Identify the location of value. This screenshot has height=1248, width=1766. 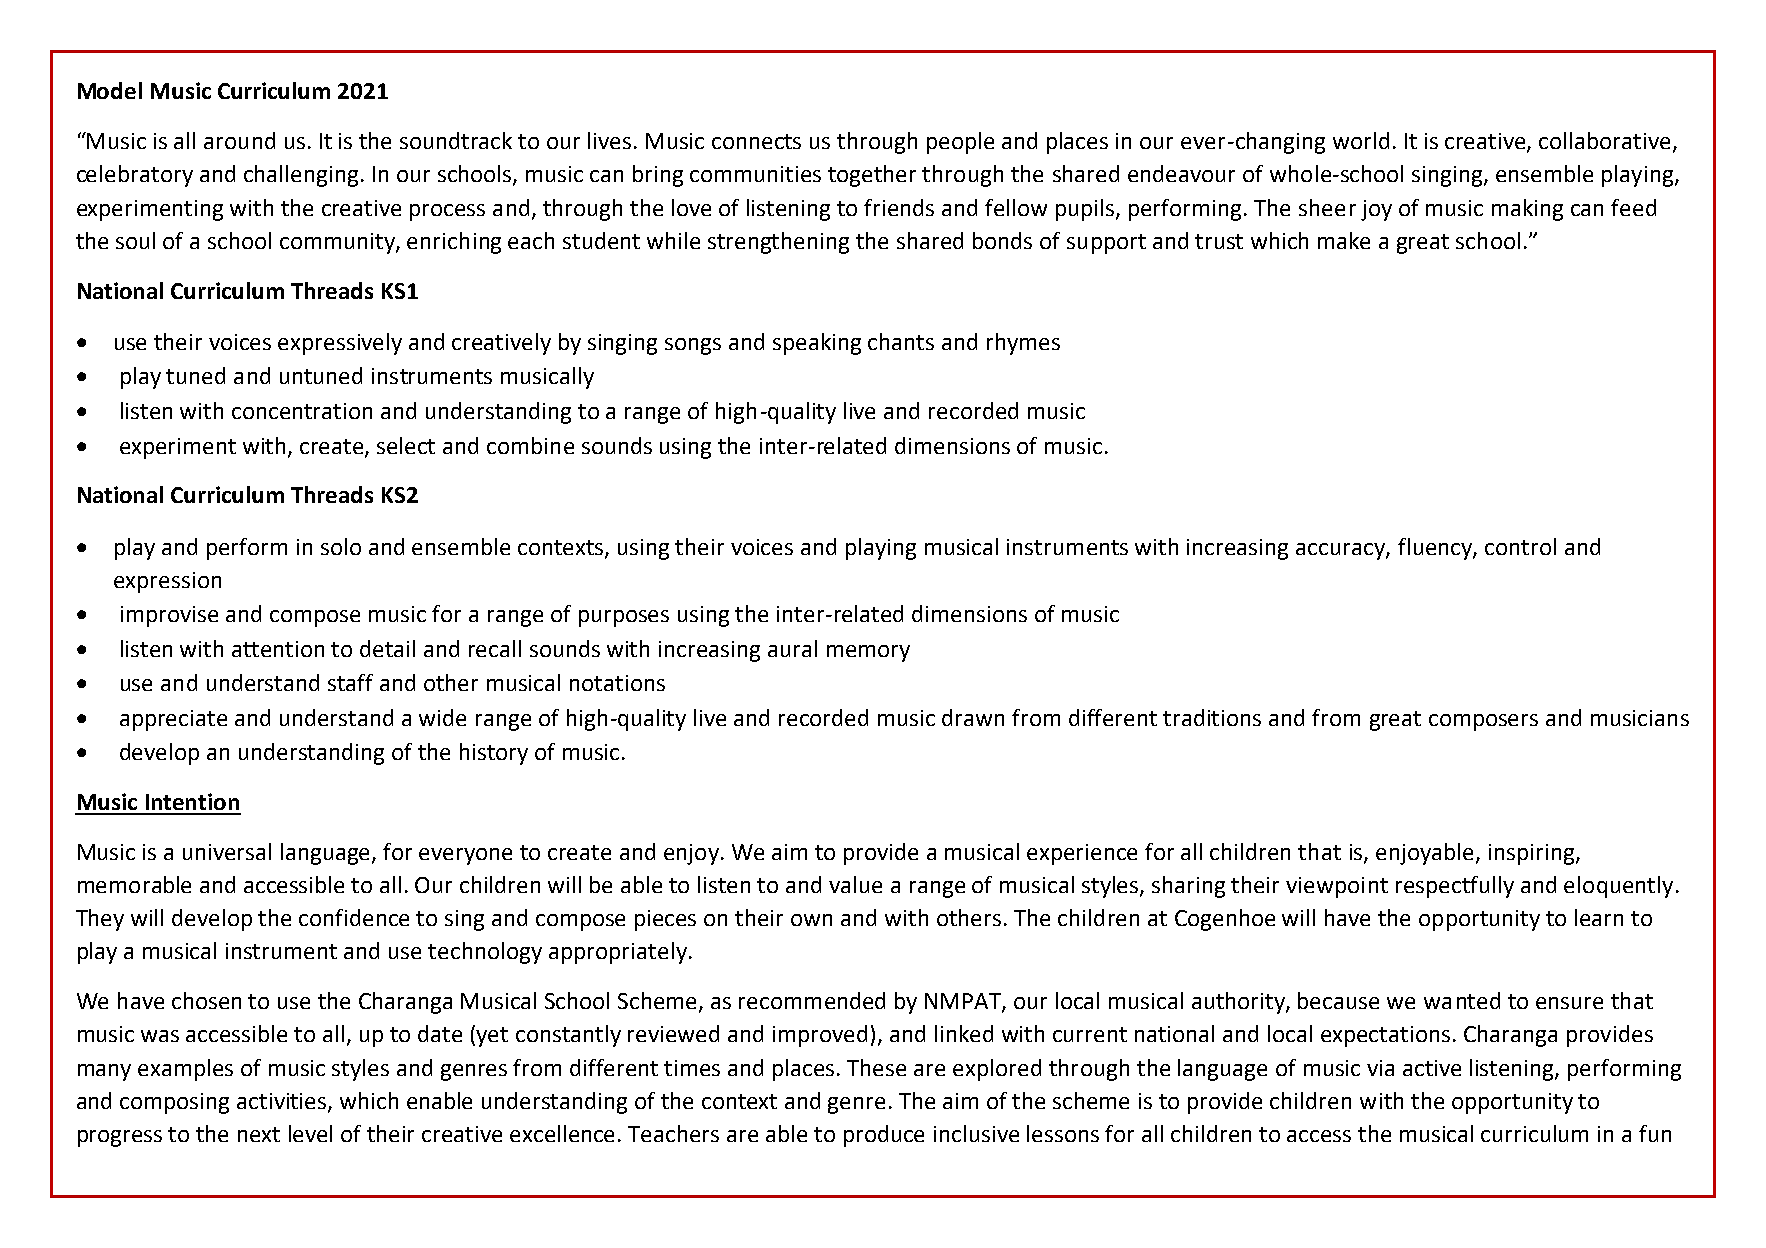
(855, 884).
